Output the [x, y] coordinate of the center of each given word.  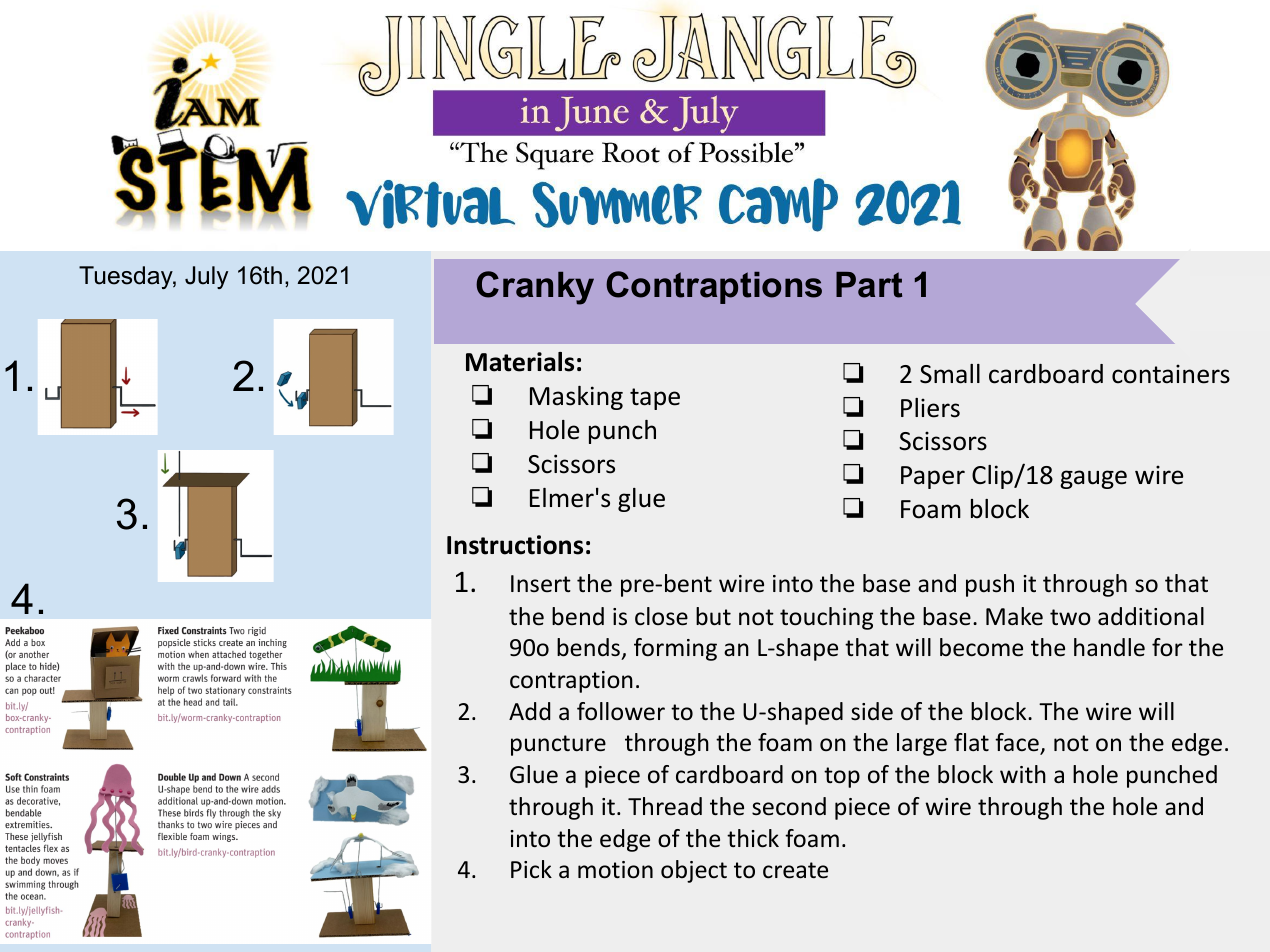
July [206, 277]
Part [869, 285]
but [713, 616]
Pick [531, 869]
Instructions [515, 545]
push [990, 585]
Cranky [535, 288]
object [694, 871]
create [795, 870]
